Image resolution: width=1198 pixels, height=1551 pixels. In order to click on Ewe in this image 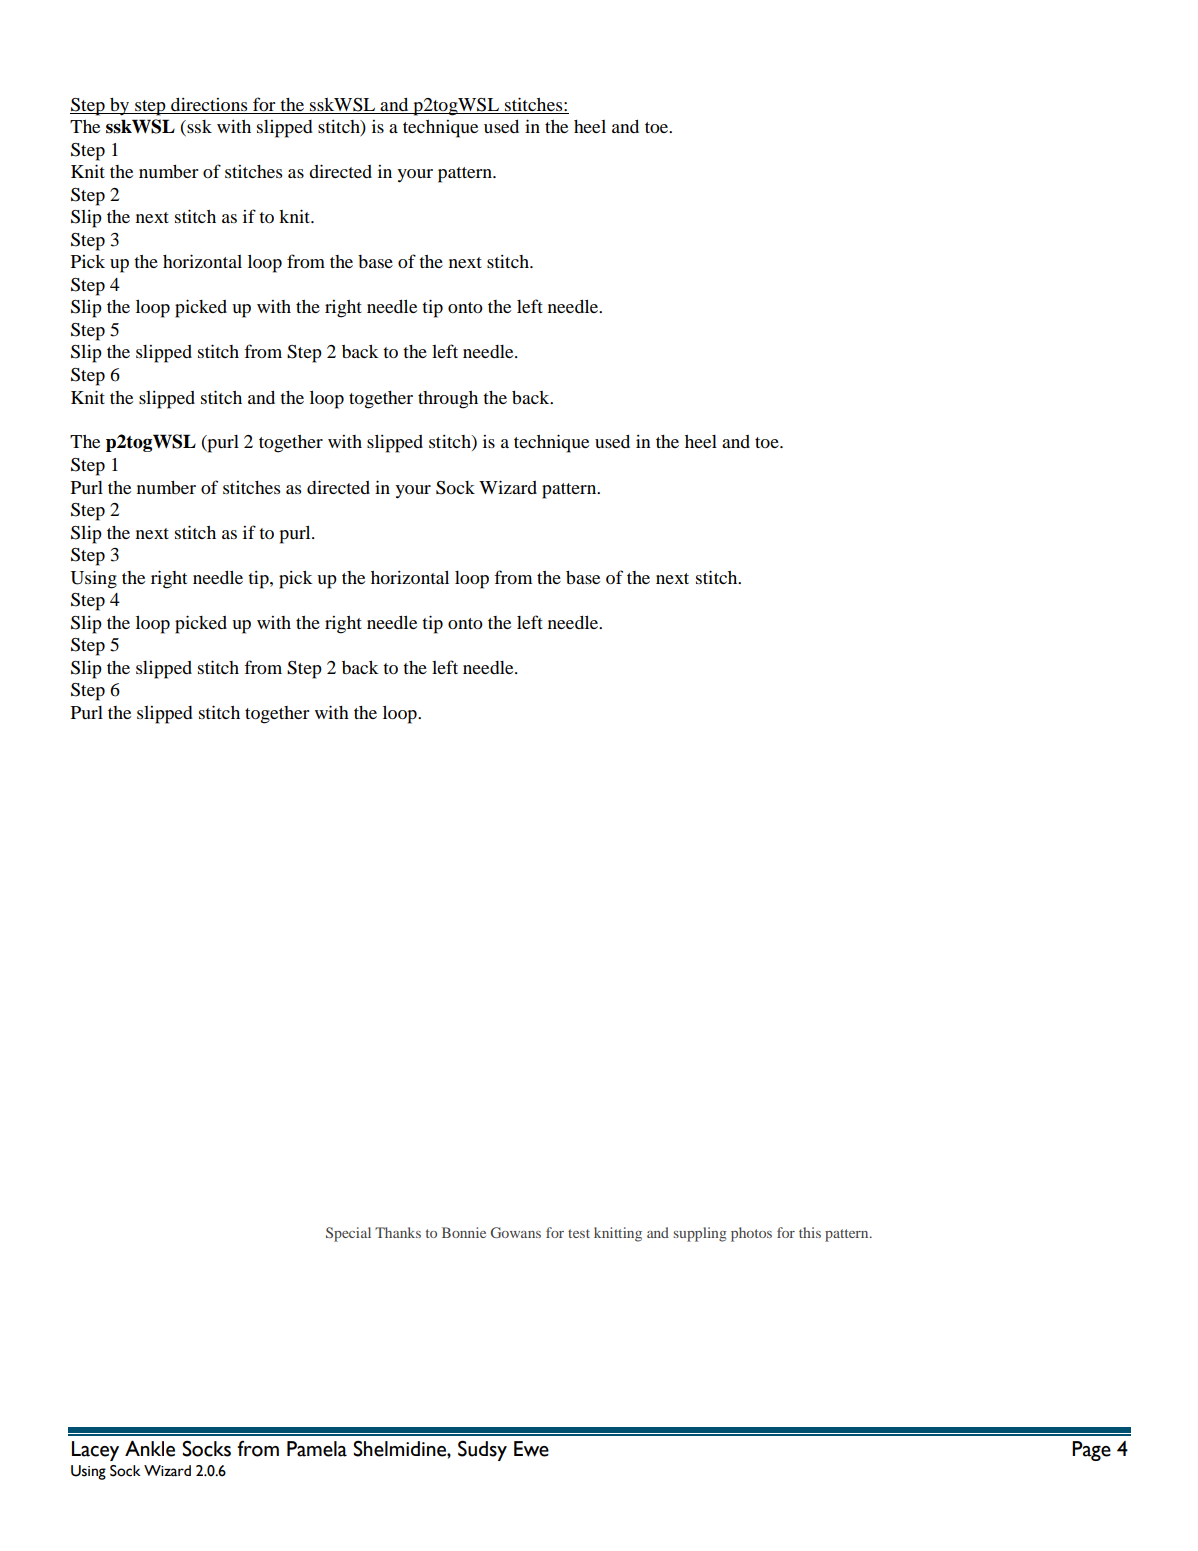, I will do `click(531, 1449)`.
